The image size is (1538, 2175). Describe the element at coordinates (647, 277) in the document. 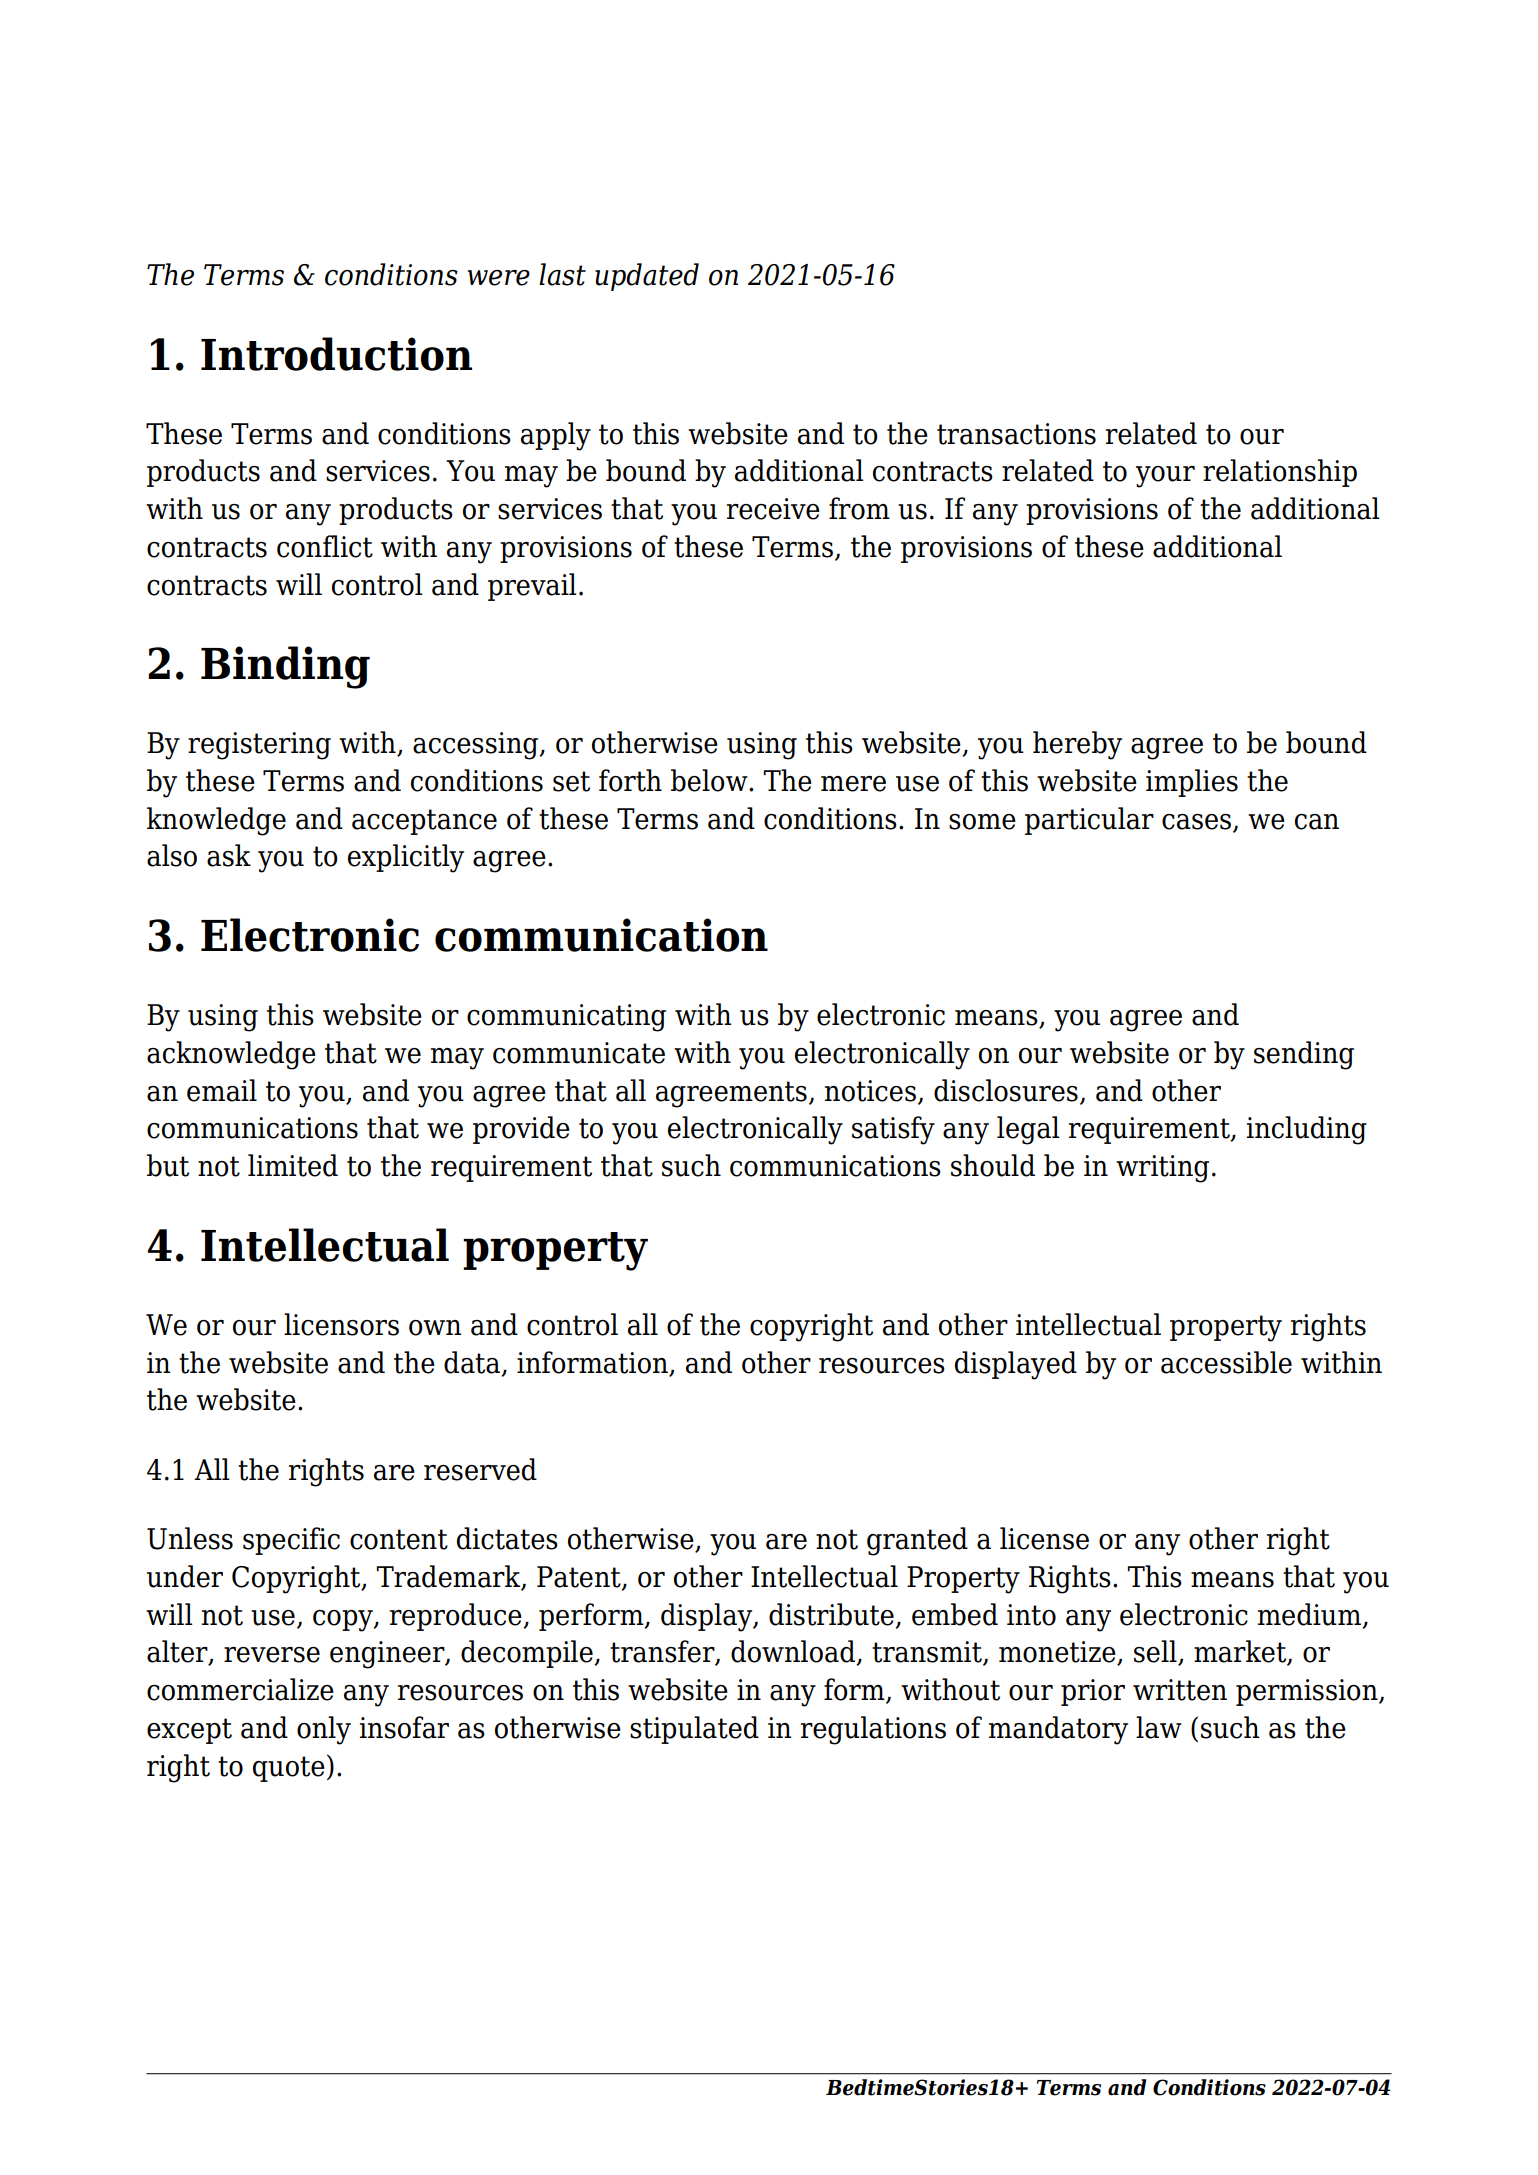

I see `updated` at that location.
